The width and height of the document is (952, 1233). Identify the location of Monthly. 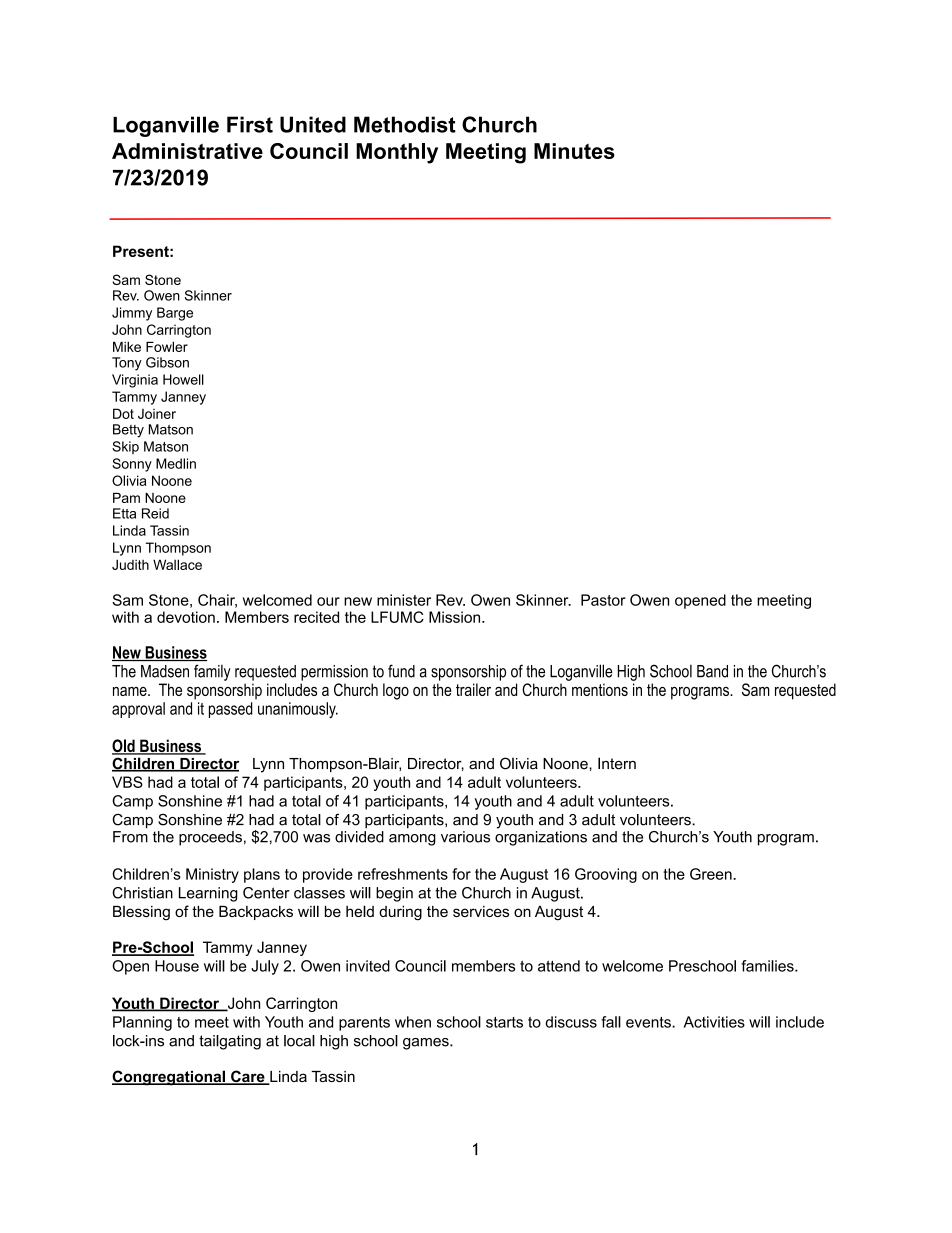
(397, 153).
